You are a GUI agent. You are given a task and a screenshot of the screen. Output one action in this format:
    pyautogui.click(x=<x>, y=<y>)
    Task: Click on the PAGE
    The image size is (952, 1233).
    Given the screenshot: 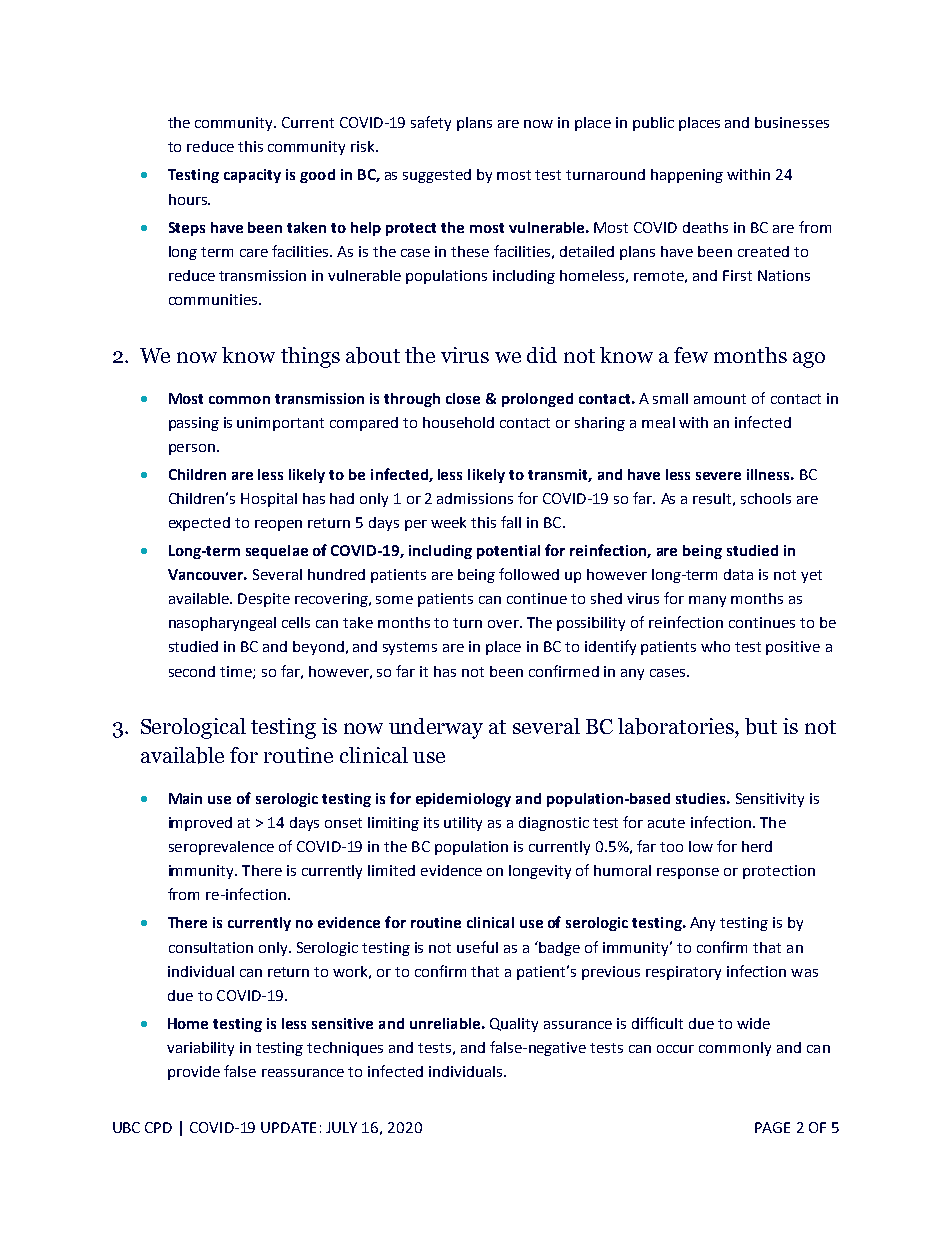 What is the action you would take?
    pyautogui.click(x=772, y=1127)
